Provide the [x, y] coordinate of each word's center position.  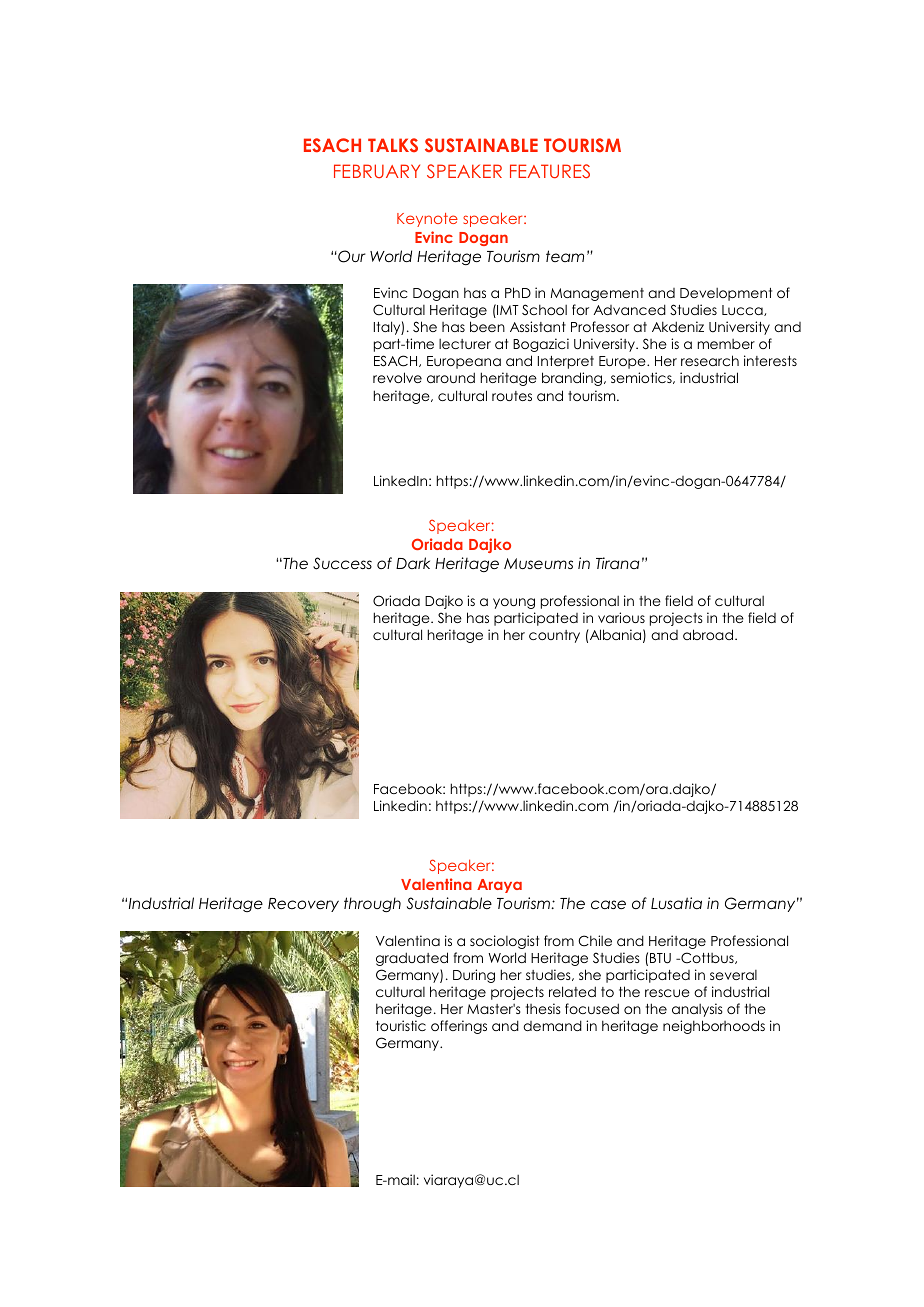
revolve [397, 377]
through [372, 904]
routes [512, 396]
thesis [543, 1008]
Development [726, 294]
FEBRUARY [377, 171]
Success [342, 563]
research [710, 360]
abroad [709, 634]
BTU [660, 958]
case [608, 904]
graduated [412, 959]
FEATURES [550, 171]
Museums [538, 563]
